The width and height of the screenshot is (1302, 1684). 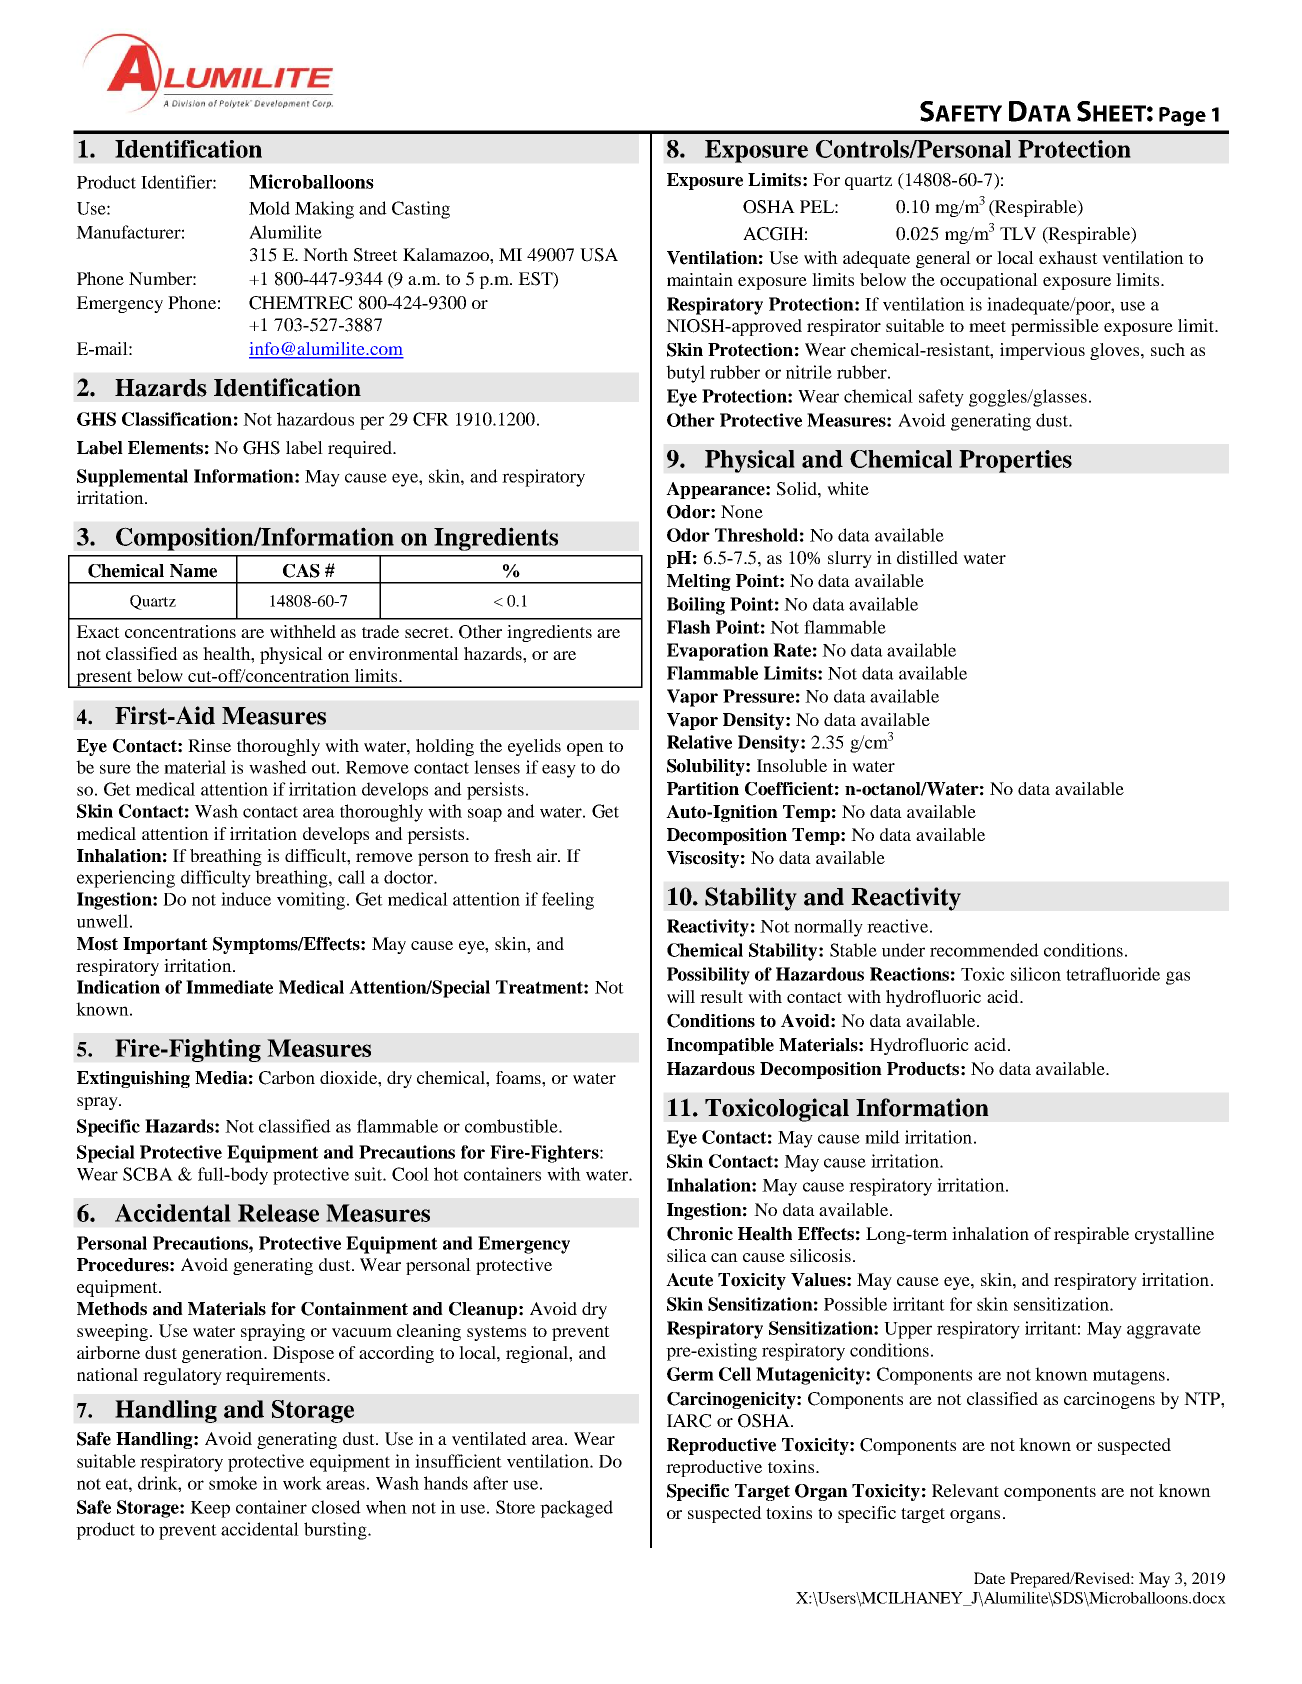 What do you see at coordinates (1068, 257) in the screenshot?
I see `exhaust` at bounding box center [1068, 257].
